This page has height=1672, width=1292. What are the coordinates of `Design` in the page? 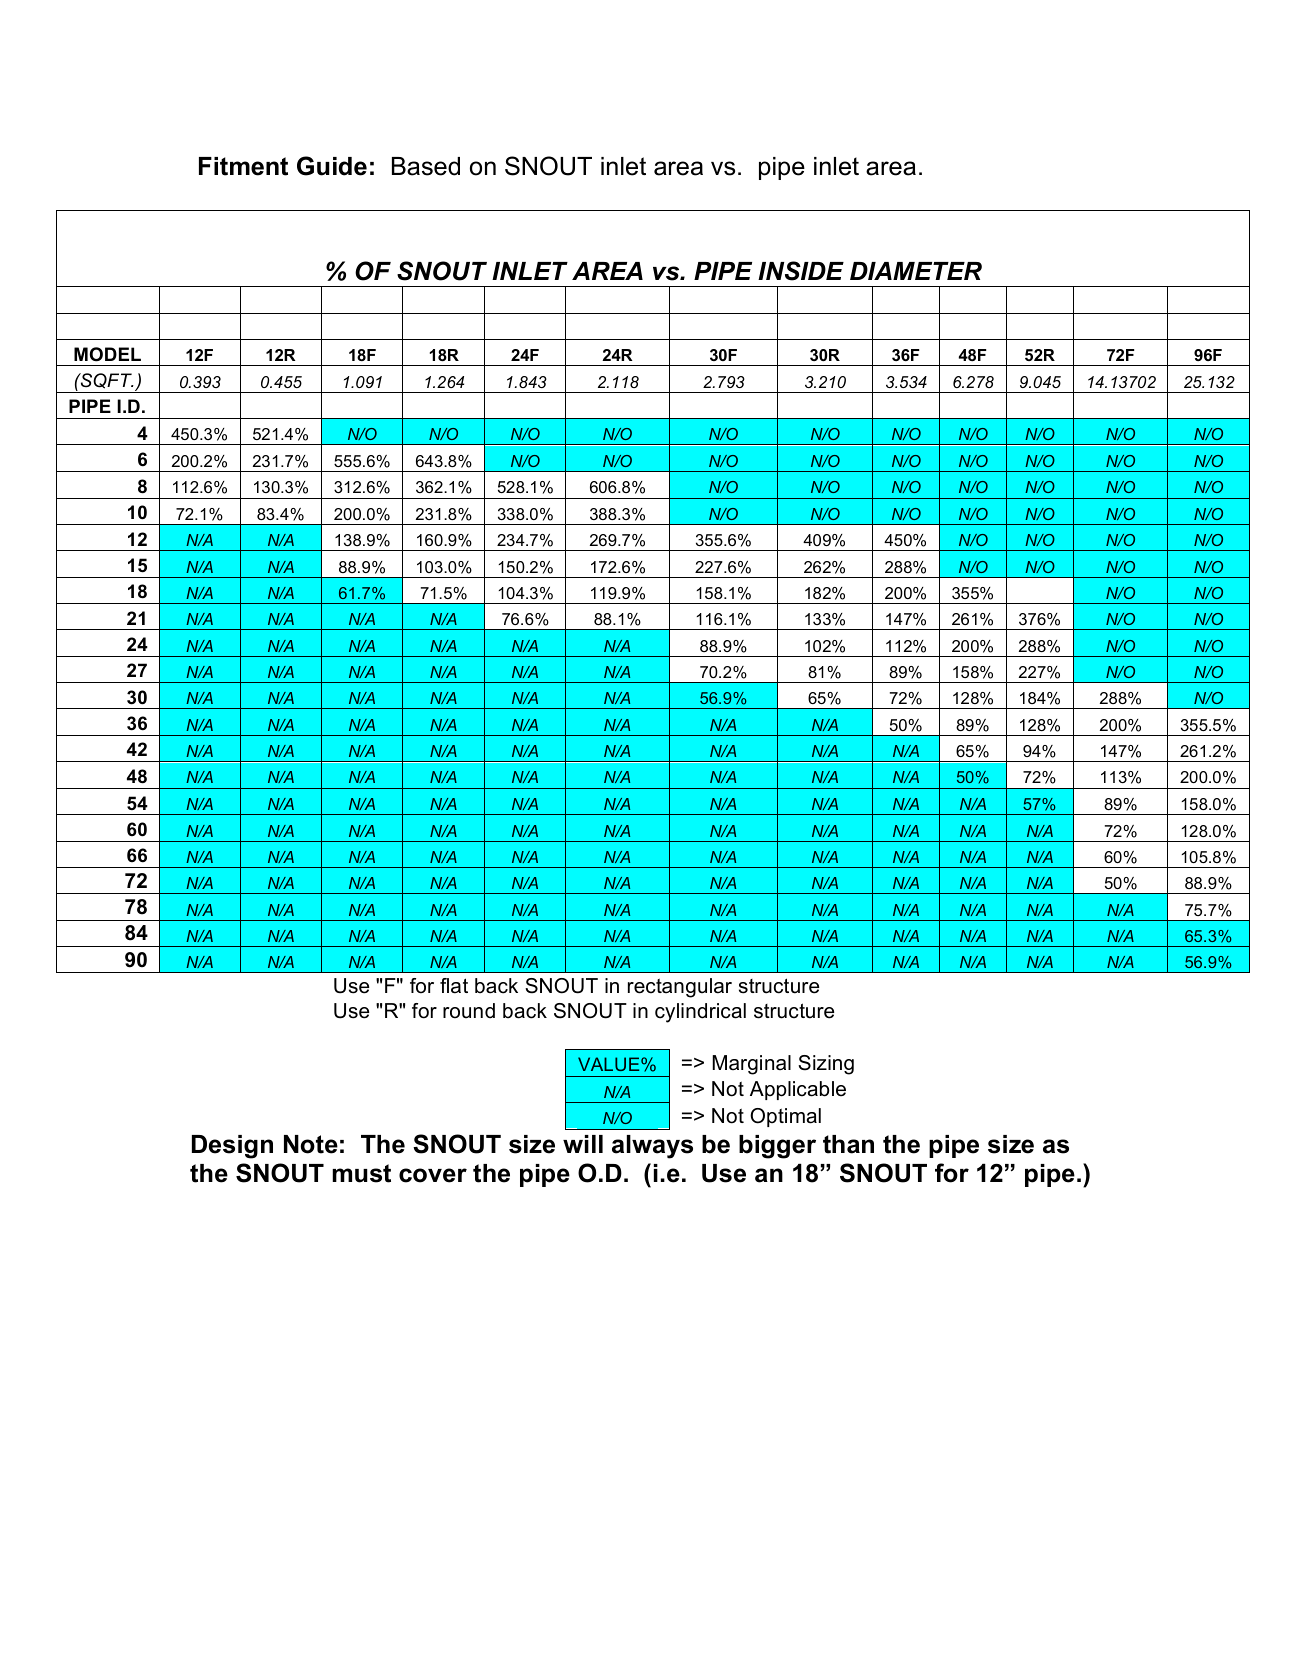 It's located at (232, 1147).
